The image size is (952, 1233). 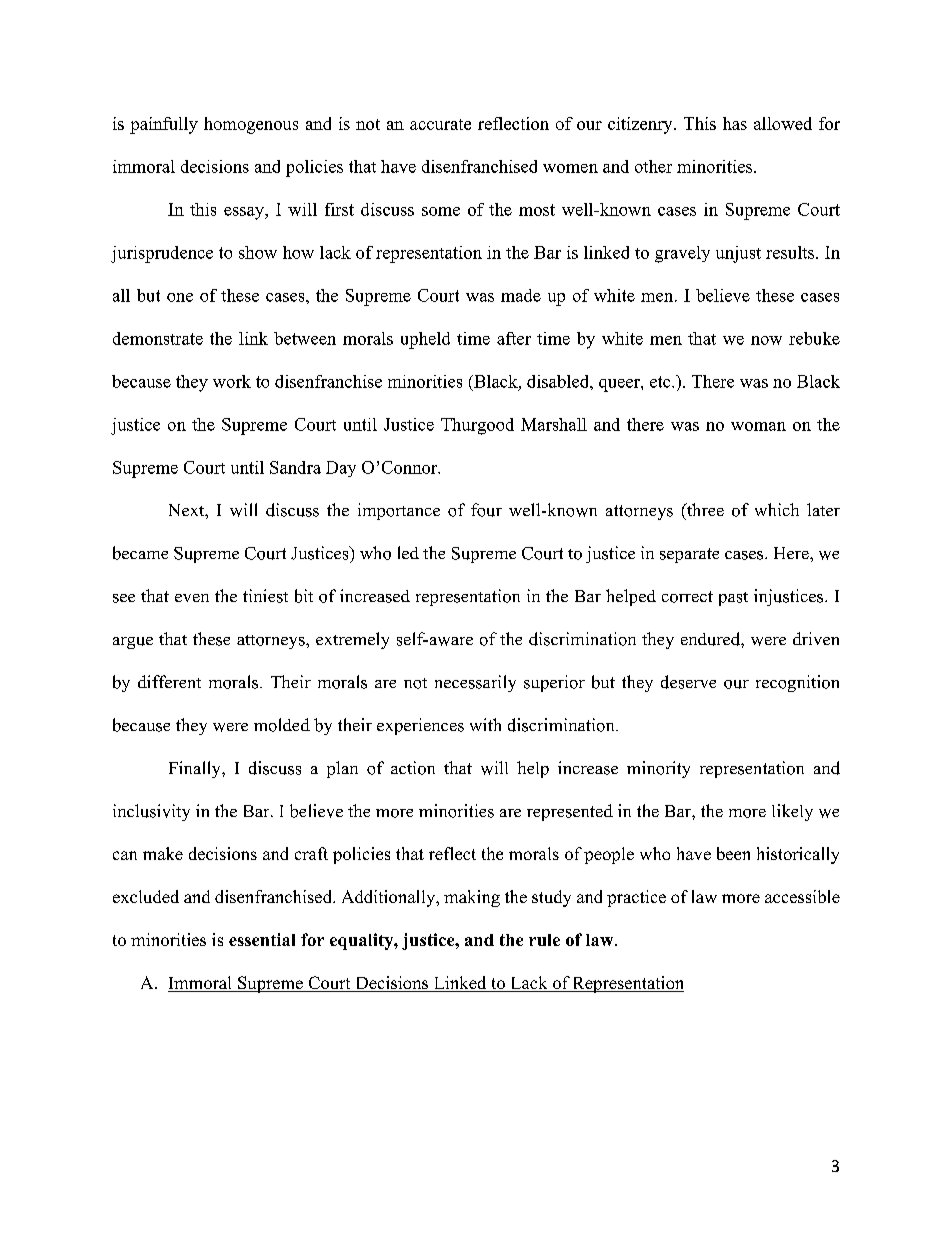 I want to click on rebuke, so click(x=814, y=338).
